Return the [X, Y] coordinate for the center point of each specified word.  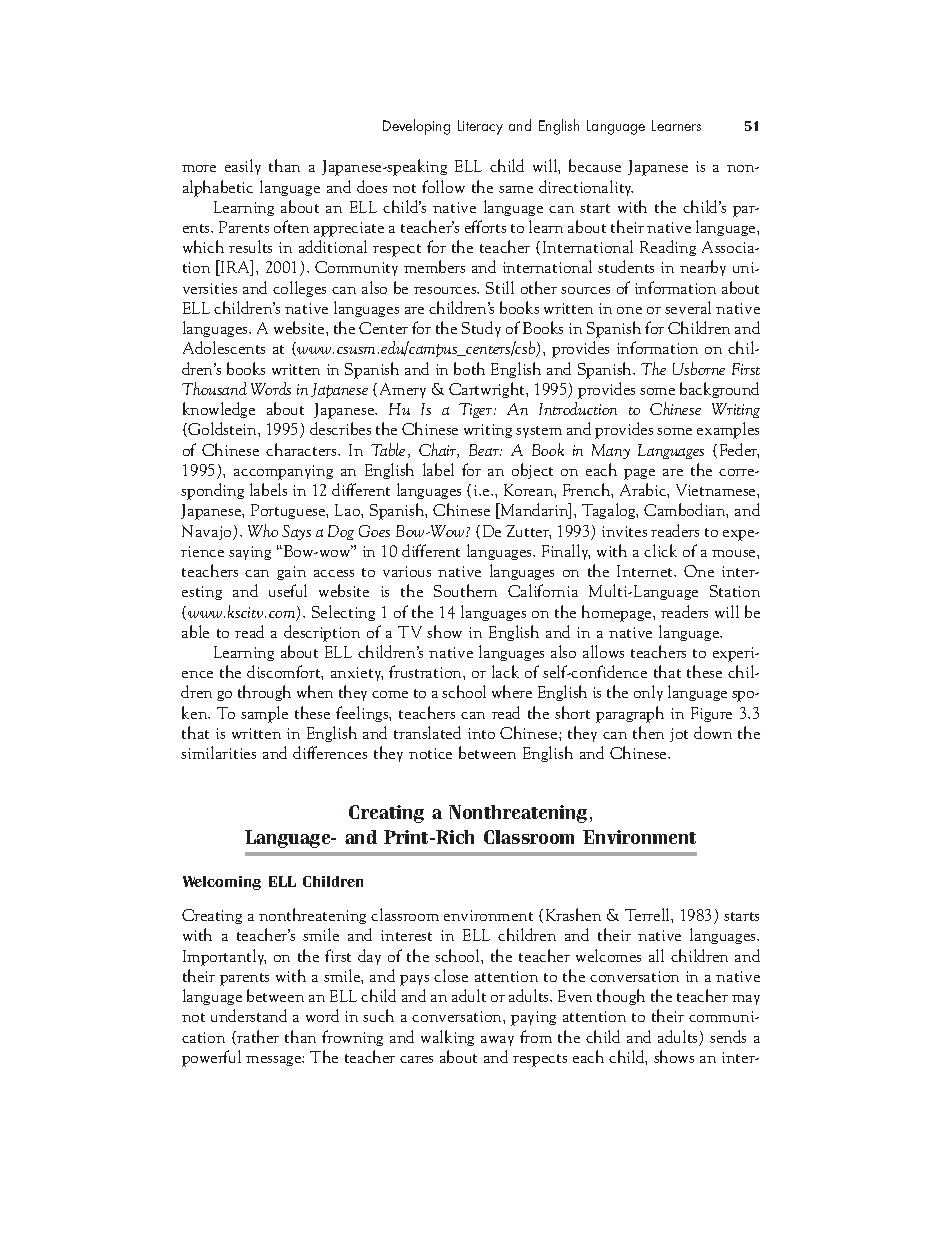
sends [728, 1036]
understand [249, 1015]
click [660, 550]
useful [288, 590]
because [595, 165]
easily [243, 167]
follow [443, 186]
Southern [465, 590]
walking [447, 1038]
